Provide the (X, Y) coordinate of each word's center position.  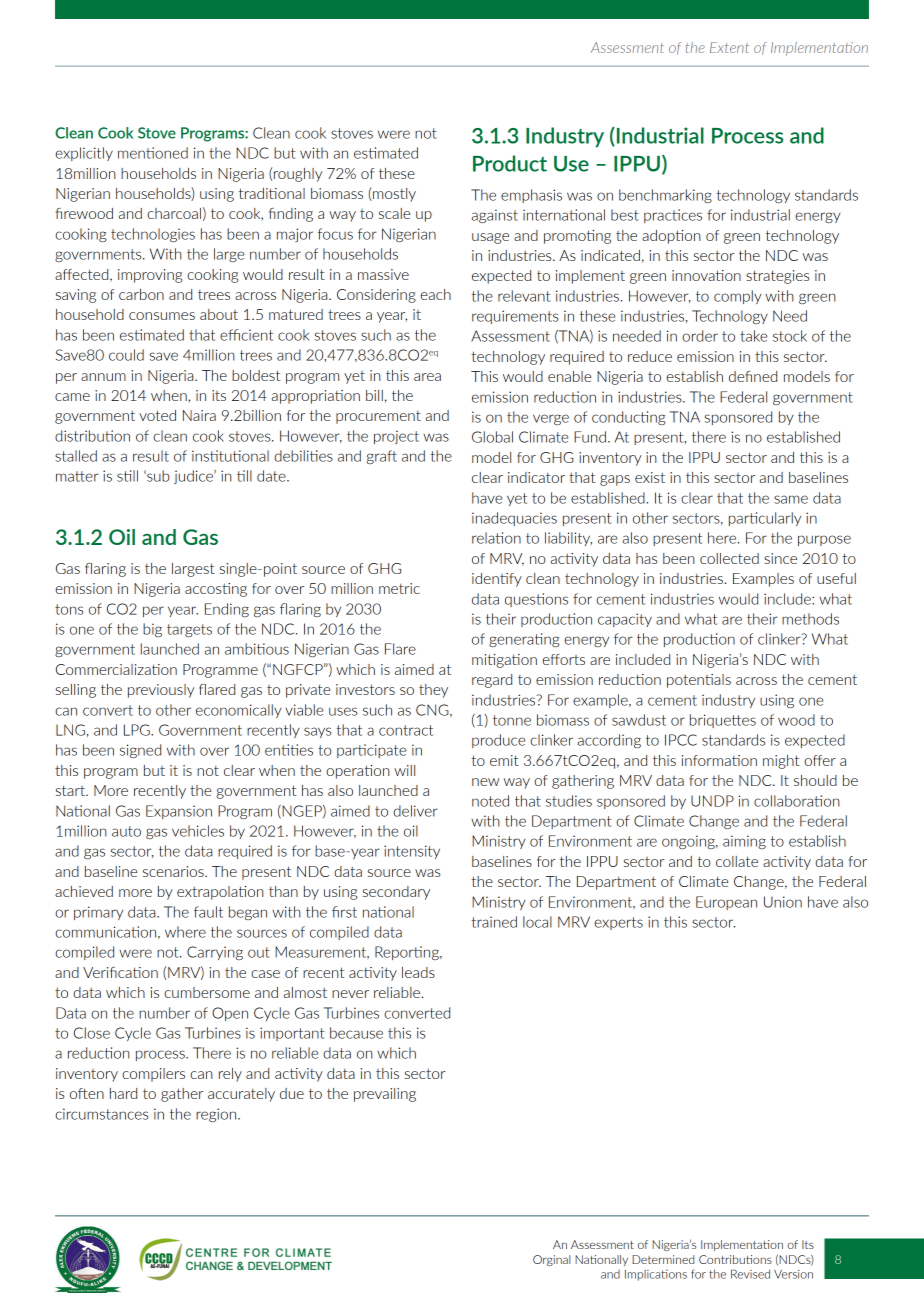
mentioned (153, 153)
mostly (393, 194)
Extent (729, 47)
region (217, 1115)
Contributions (735, 1259)
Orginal (551, 1260)
